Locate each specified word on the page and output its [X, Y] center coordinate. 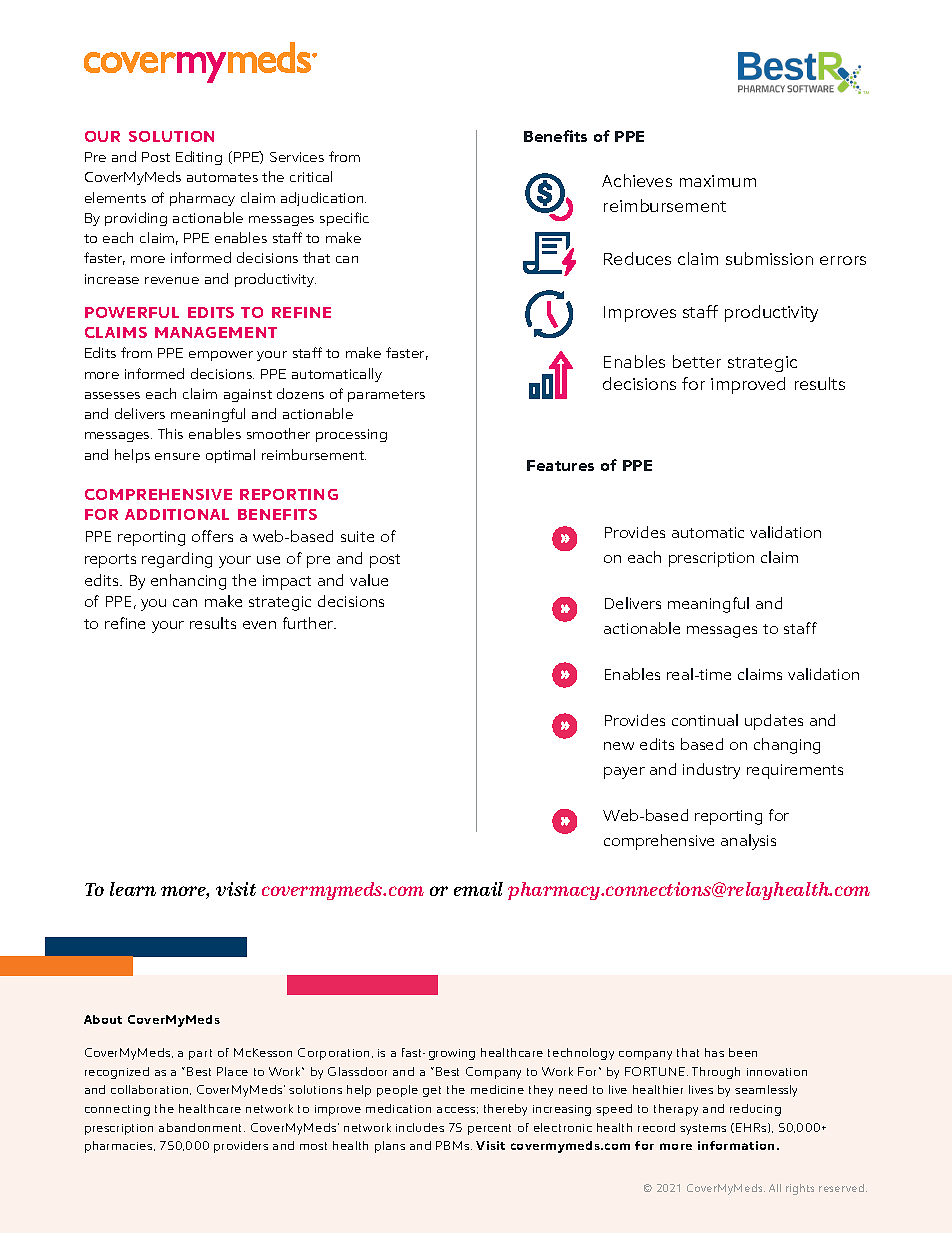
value [369, 580]
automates [222, 177]
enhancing [188, 582]
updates [774, 722]
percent [489, 1129]
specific [344, 219]
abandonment [202, 1127]
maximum [718, 181]
